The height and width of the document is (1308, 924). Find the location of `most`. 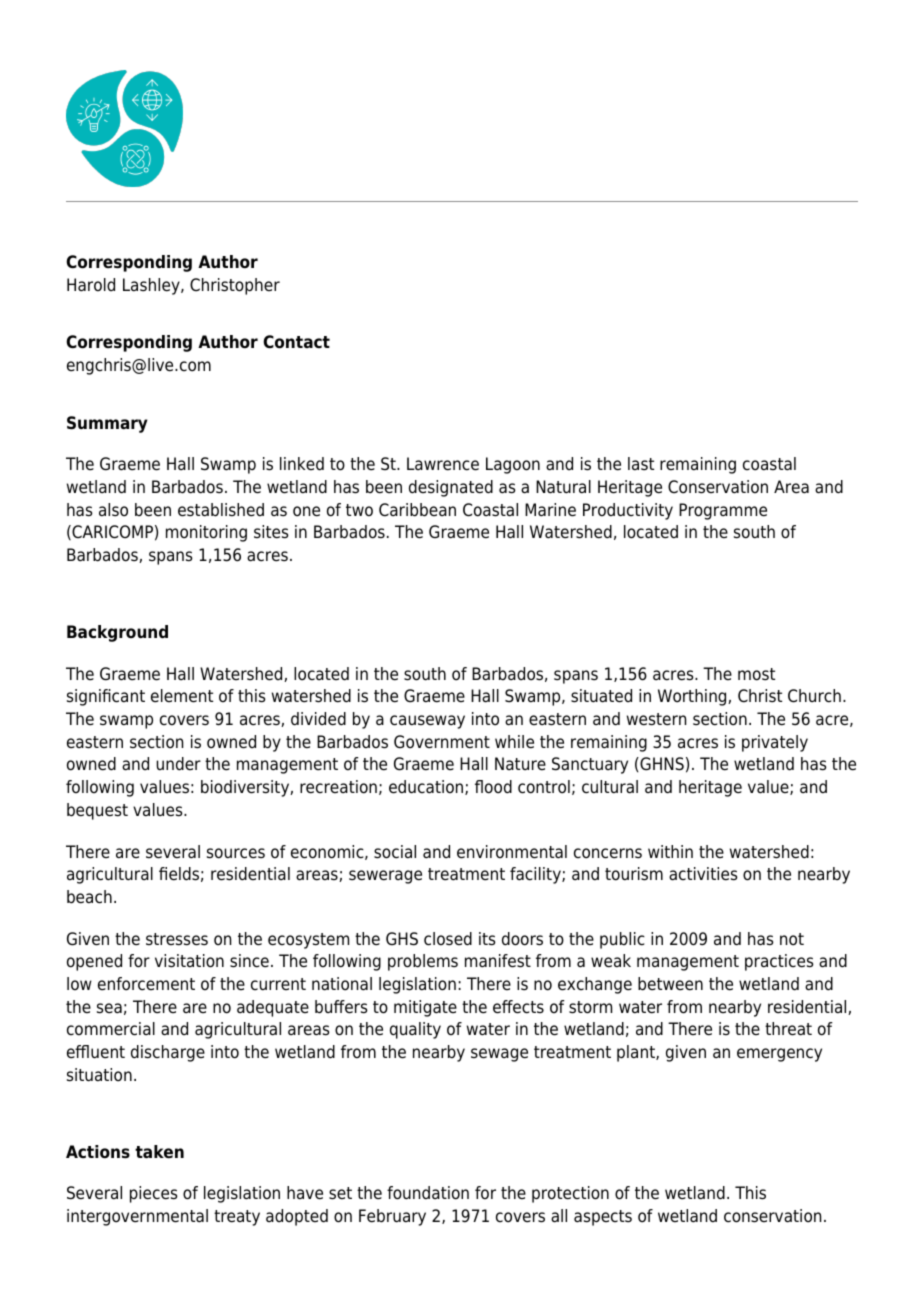

most is located at coordinates (756, 674).
